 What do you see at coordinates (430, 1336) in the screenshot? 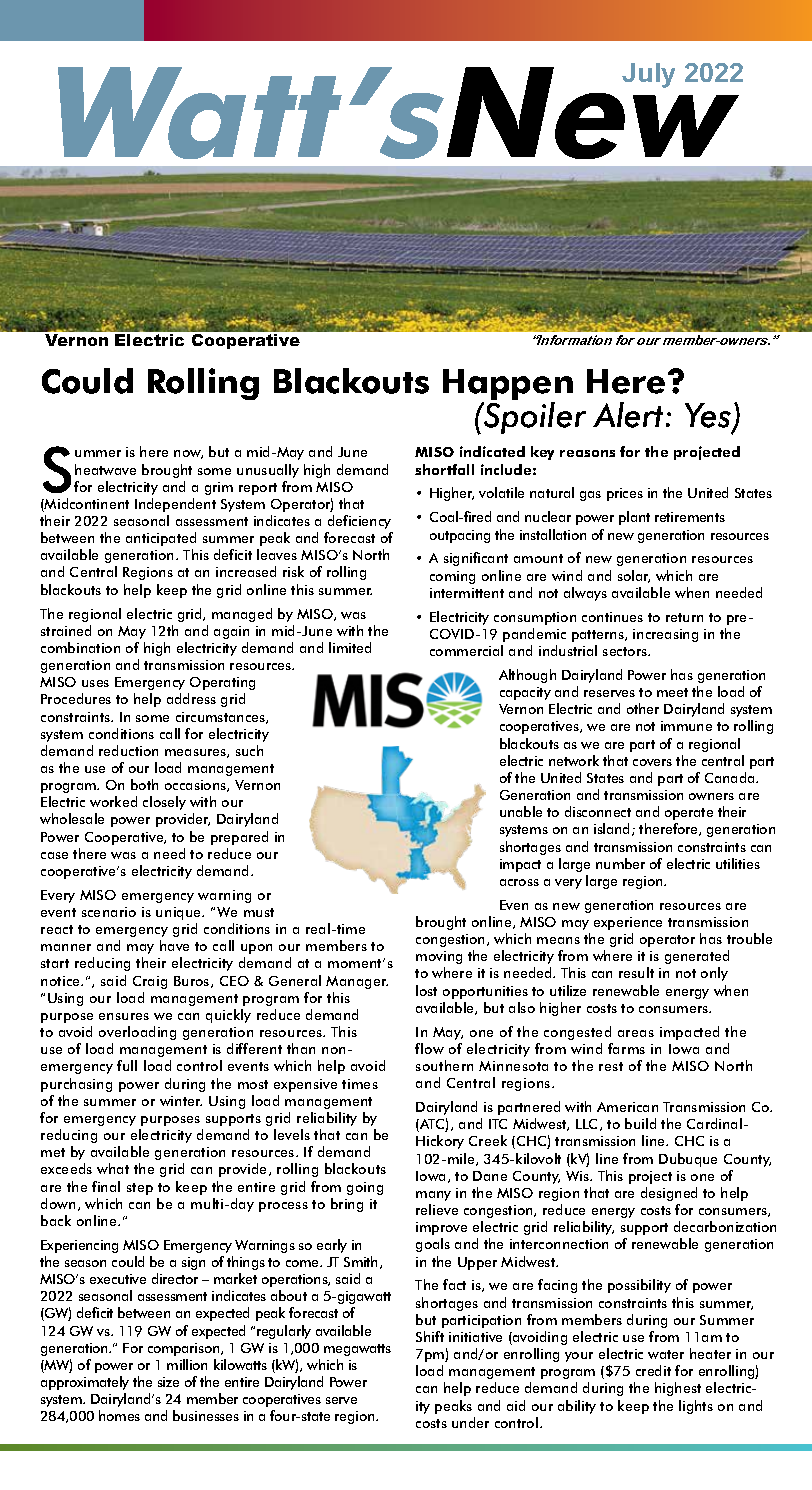
I see `Shift` at bounding box center [430, 1336].
